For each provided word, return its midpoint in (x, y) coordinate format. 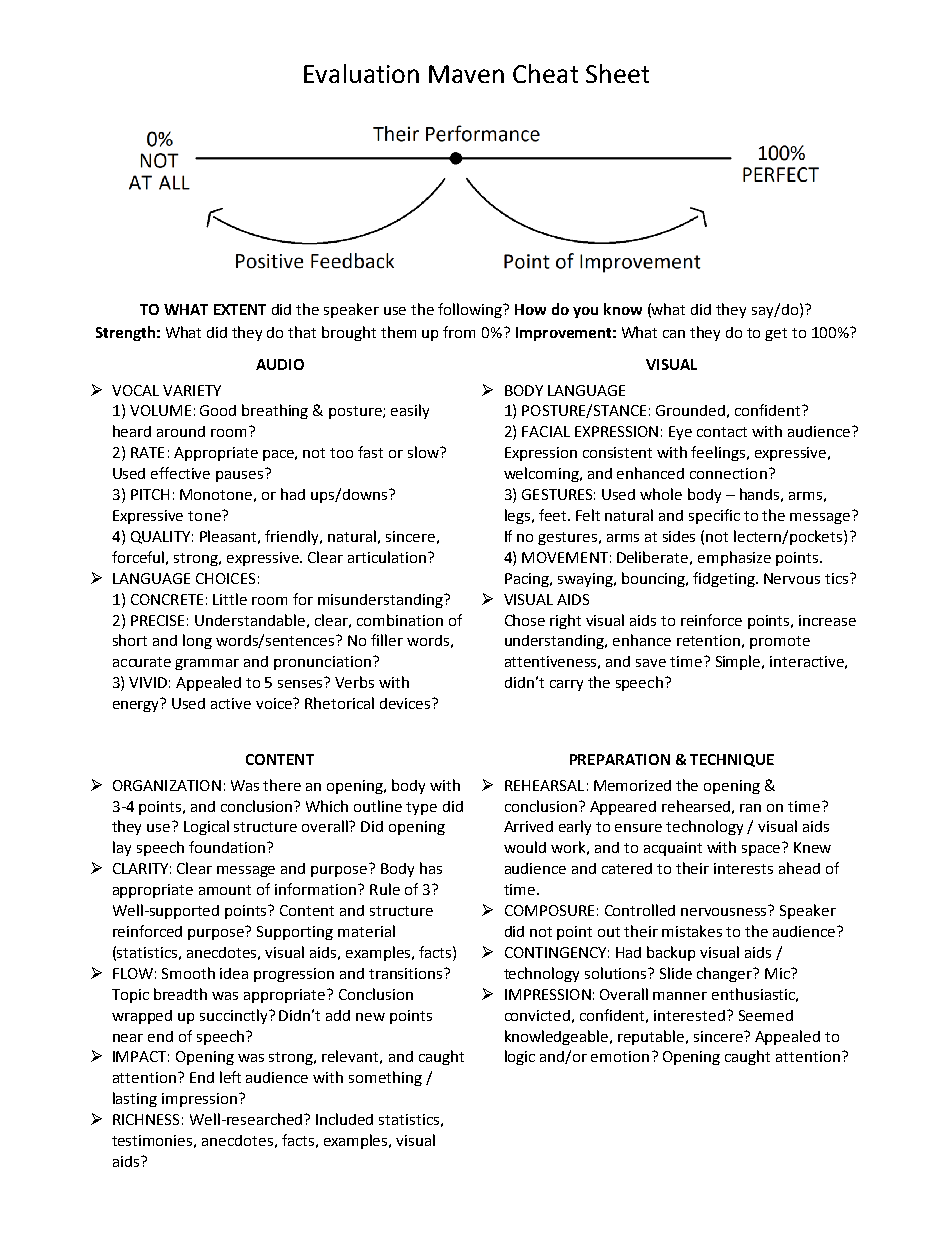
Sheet (617, 73)
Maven (466, 74)
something (385, 1078)
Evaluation (361, 73)
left (230, 1077)
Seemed (766, 1015)
